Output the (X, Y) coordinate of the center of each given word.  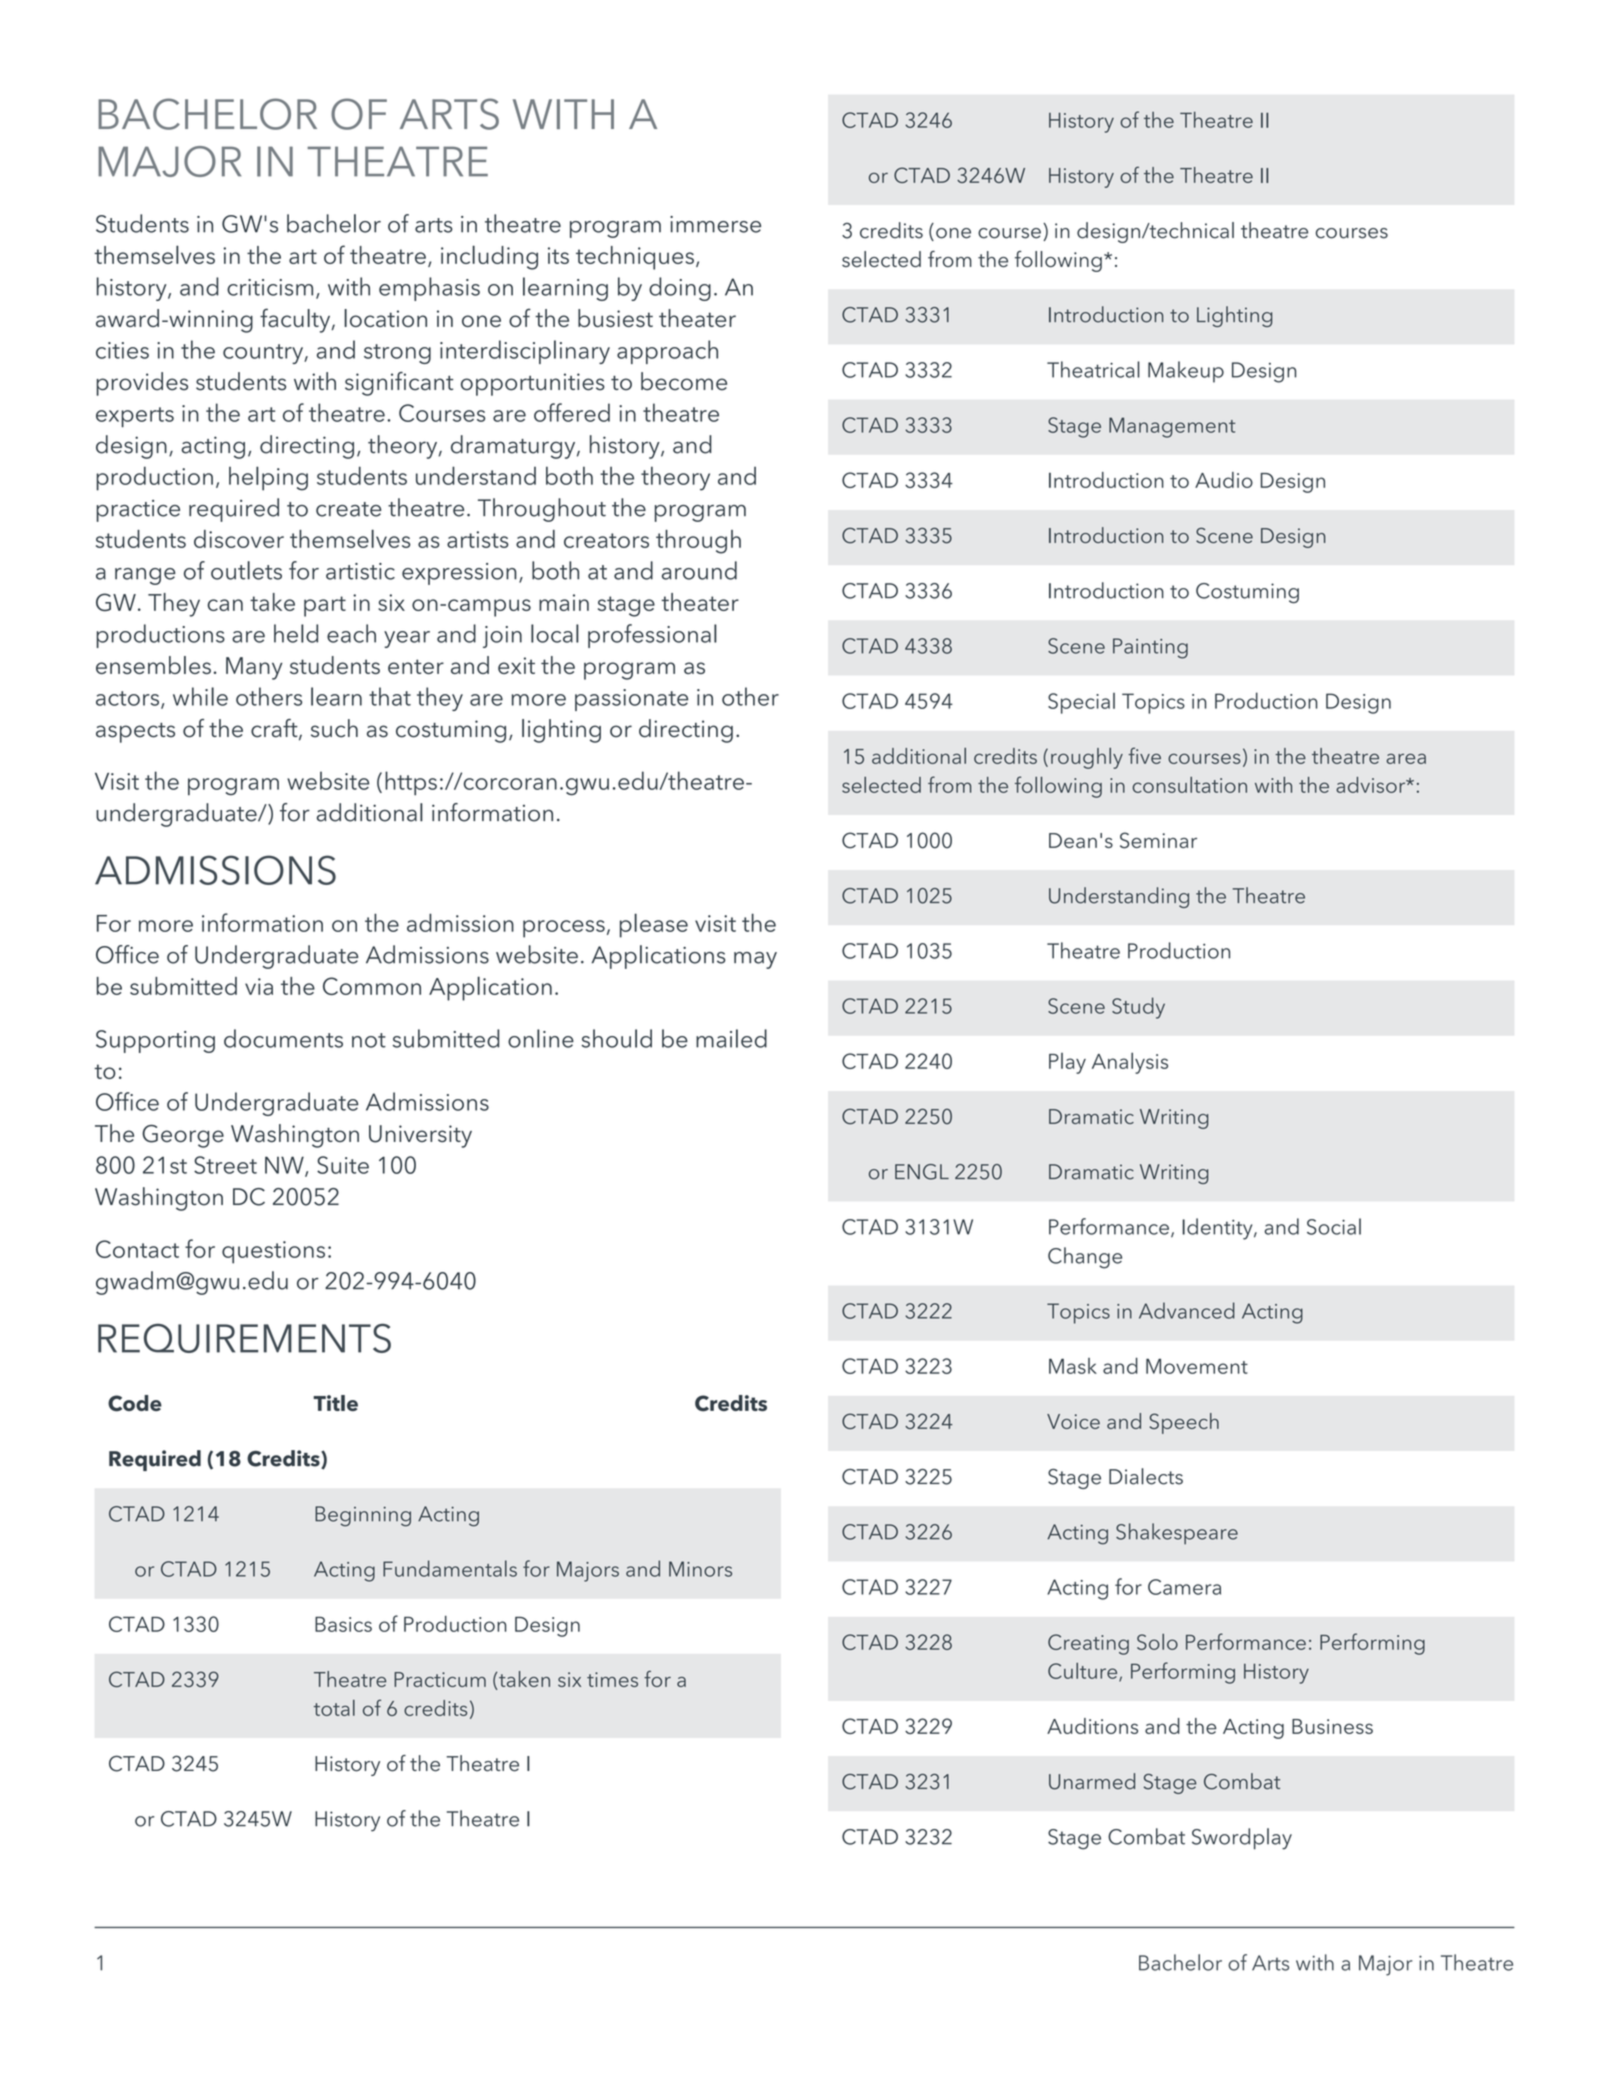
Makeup (1186, 372)
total (334, 1708)
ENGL (922, 1172)
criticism (270, 287)
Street (225, 1165)
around (699, 570)
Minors (700, 1569)
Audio (1224, 480)
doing (680, 289)
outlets (246, 570)
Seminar (1158, 840)
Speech (1184, 1423)
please (654, 925)
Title (335, 1403)
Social (1334, 1226)
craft (275, 729)
